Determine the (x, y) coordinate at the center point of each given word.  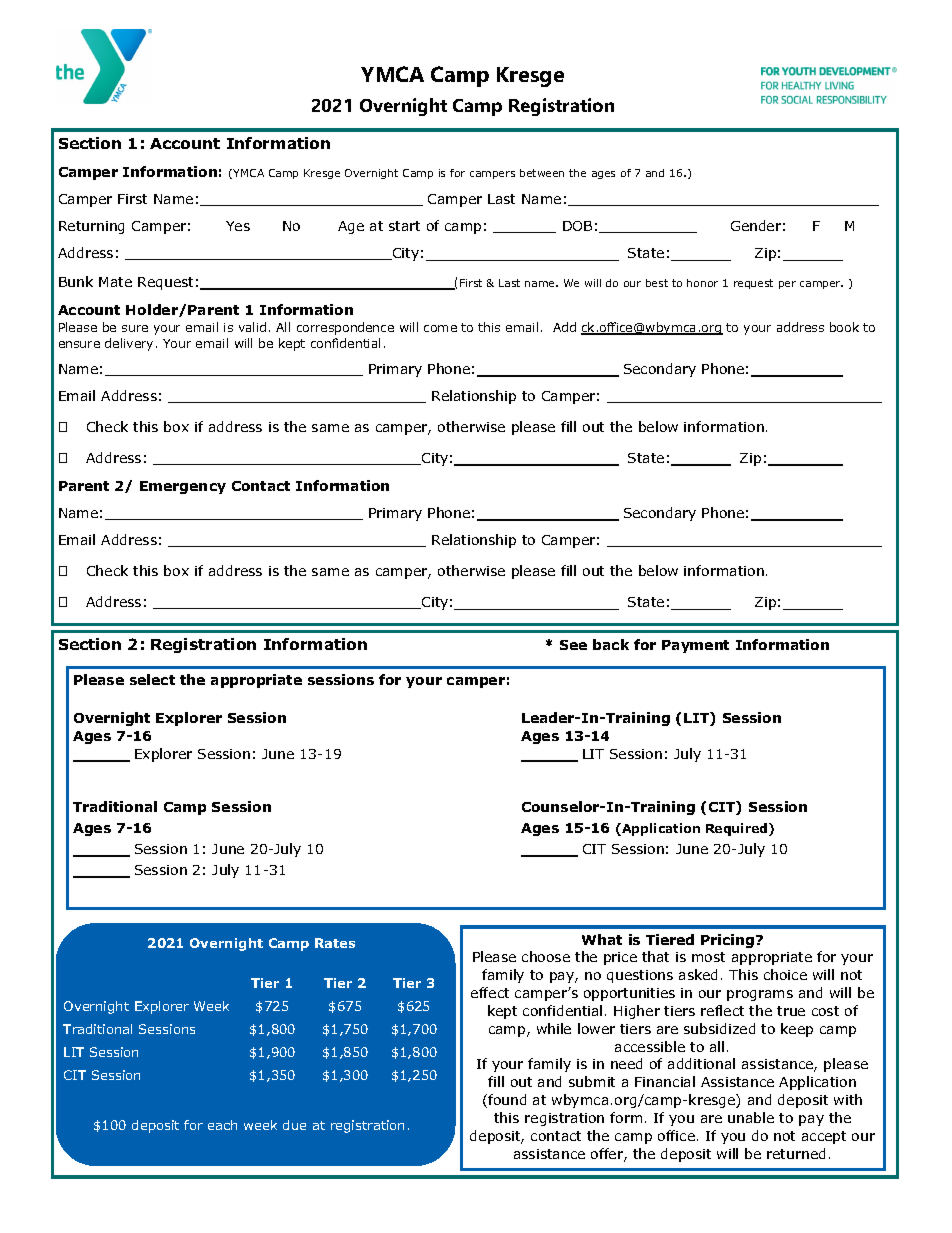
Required (738, 829)
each (222, 1125)
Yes (238, 226)
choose (546, 956)
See (573, 645)
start (404, 226)
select (152, 679)
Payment (695, 646)
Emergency (183, 487)
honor (702, 283)
